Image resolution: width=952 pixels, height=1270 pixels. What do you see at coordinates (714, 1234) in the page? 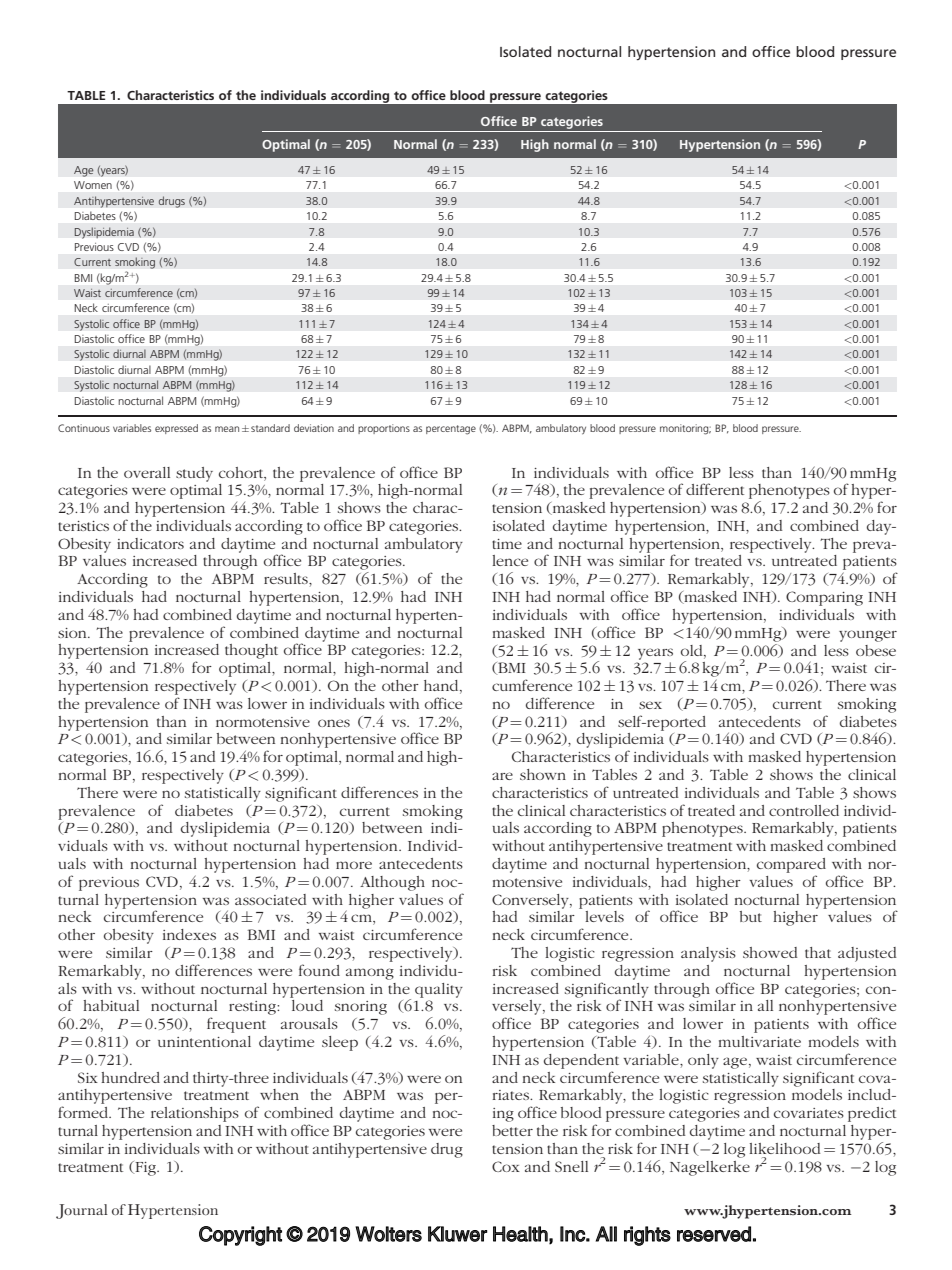
I see `reserved` at bounding box center [714, 1234].
